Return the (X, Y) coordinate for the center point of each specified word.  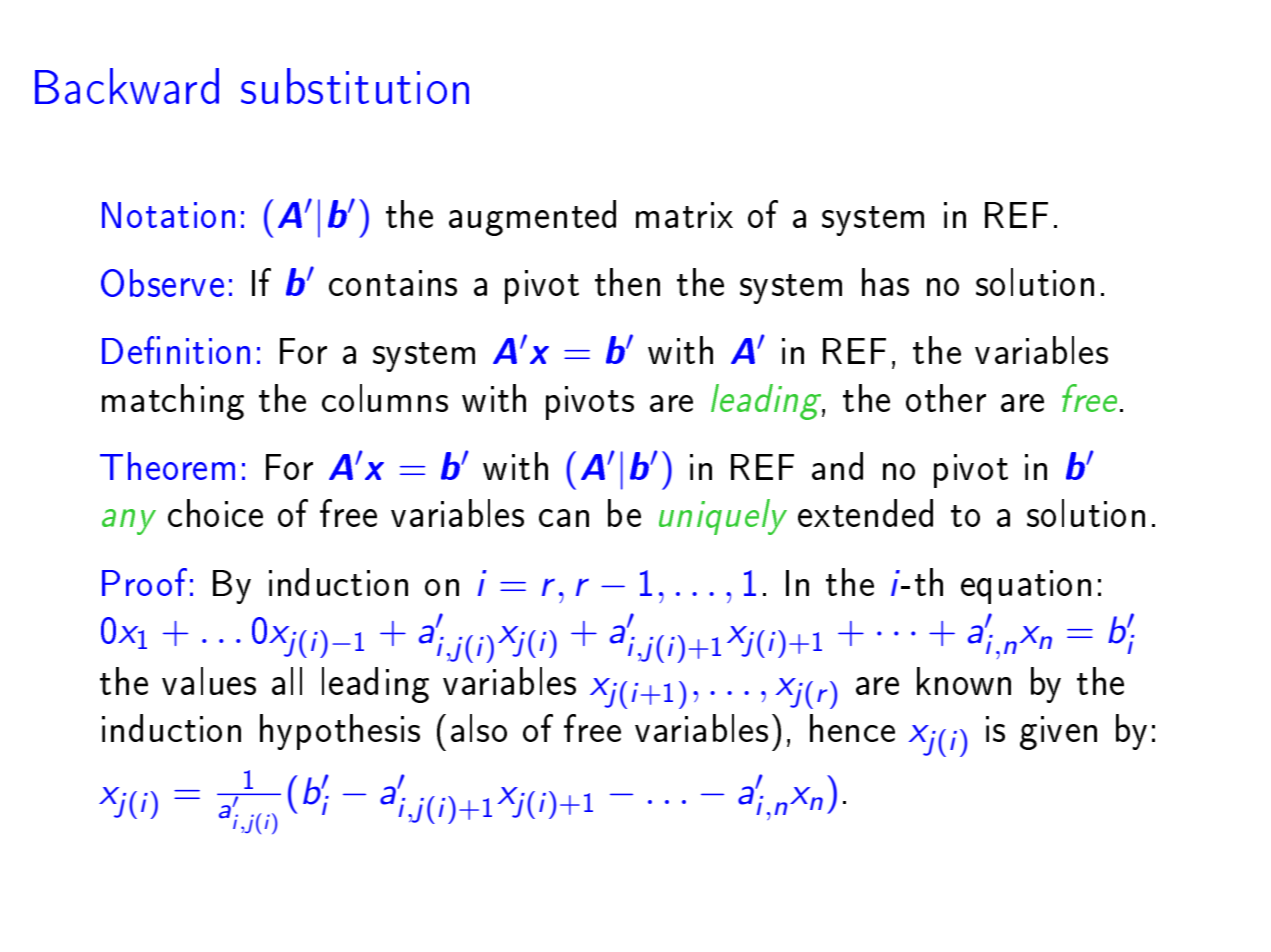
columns (385, 398)
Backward (127, 86)
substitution (355, 86)
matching (173, 402)
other (946, 398)
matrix (684, 215)
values (209, 681)
